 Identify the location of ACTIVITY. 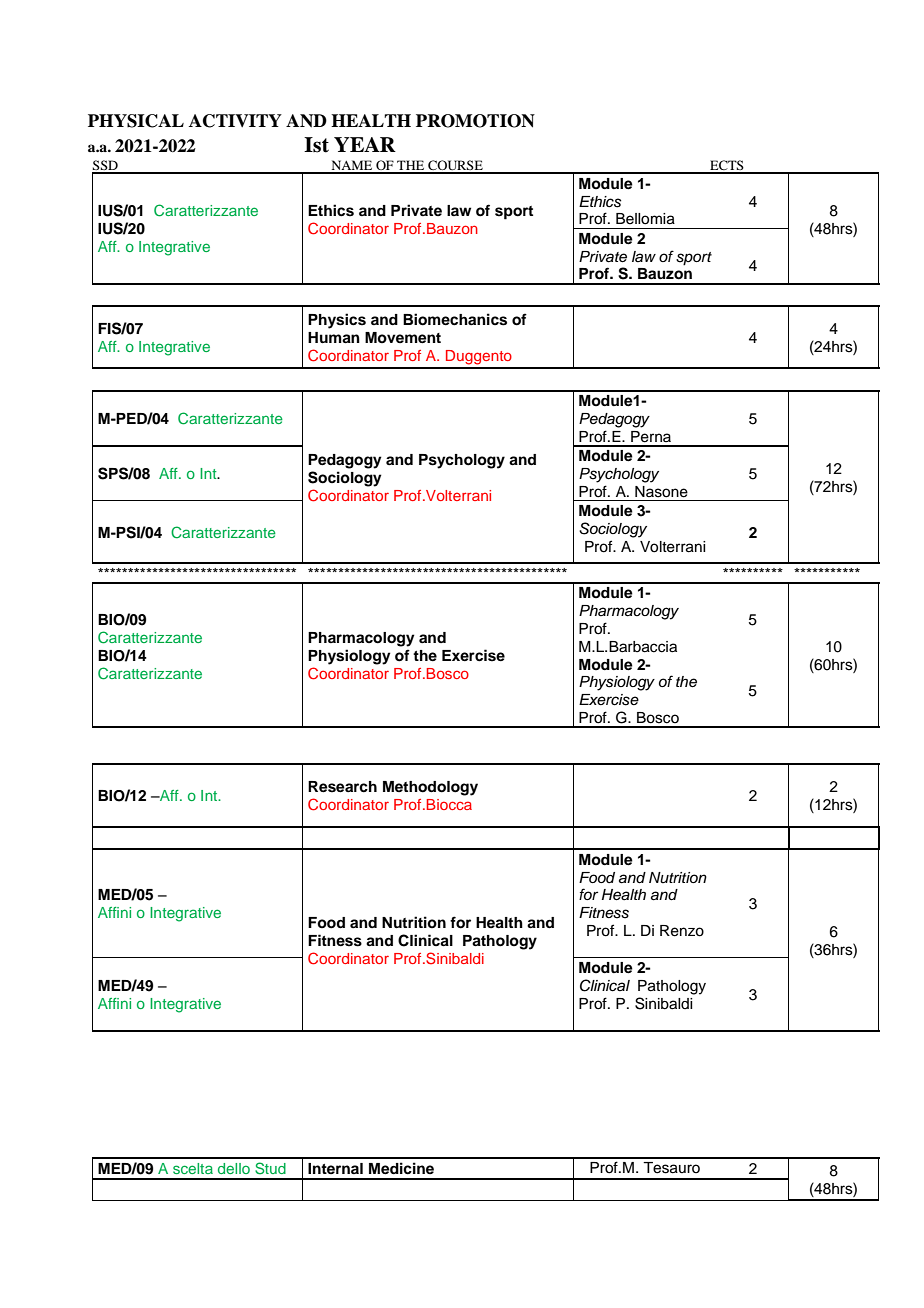
(235, 121).
